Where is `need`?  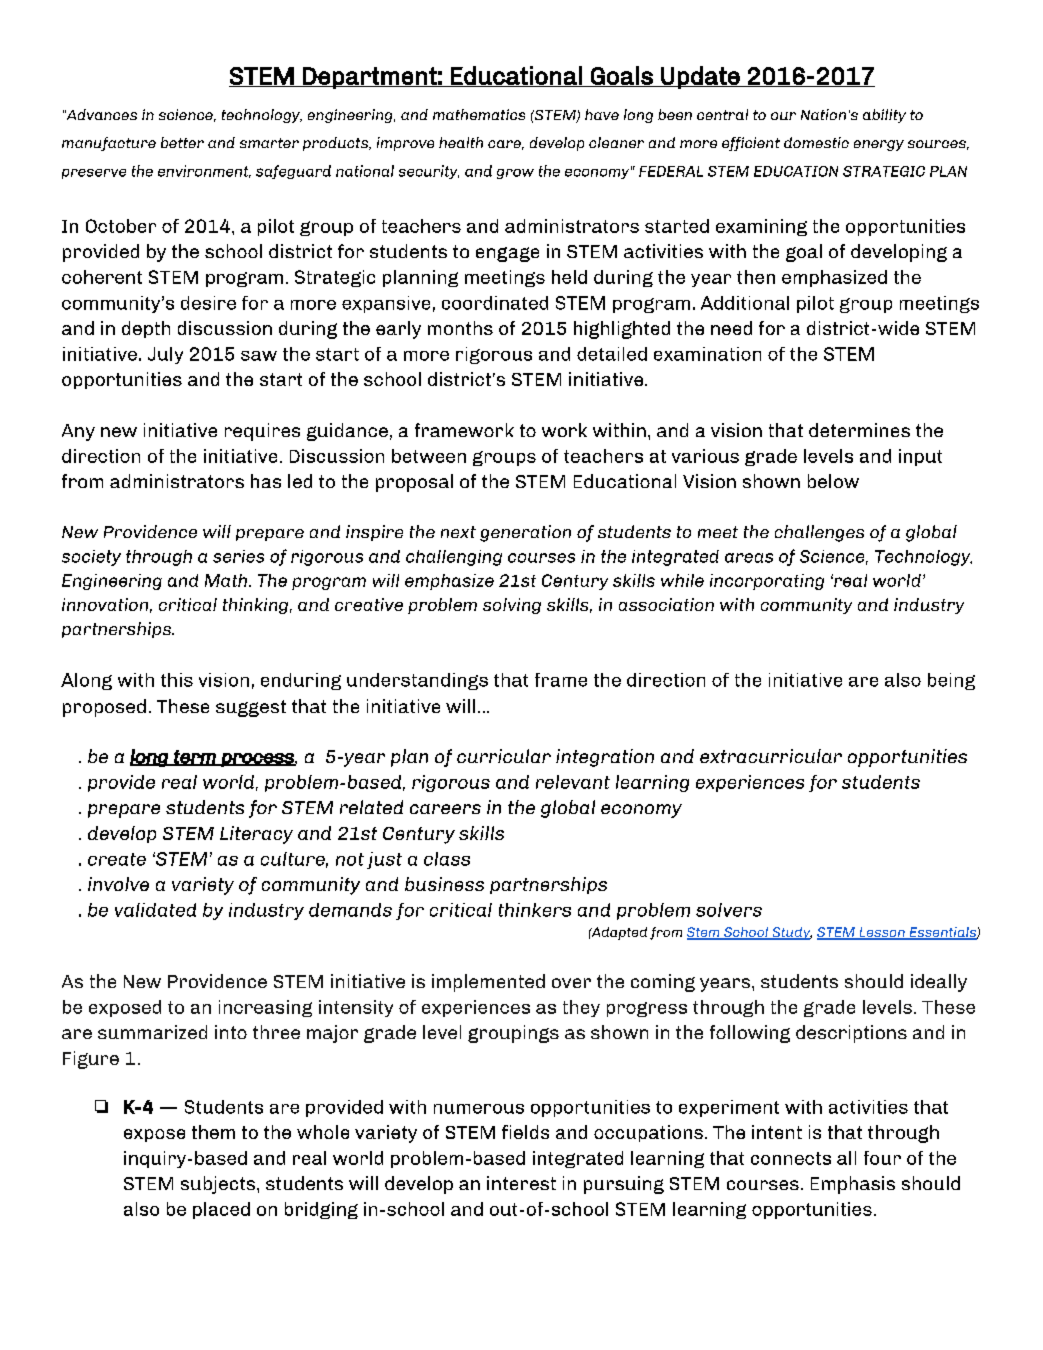
need is located at coordinates (731, 328).
